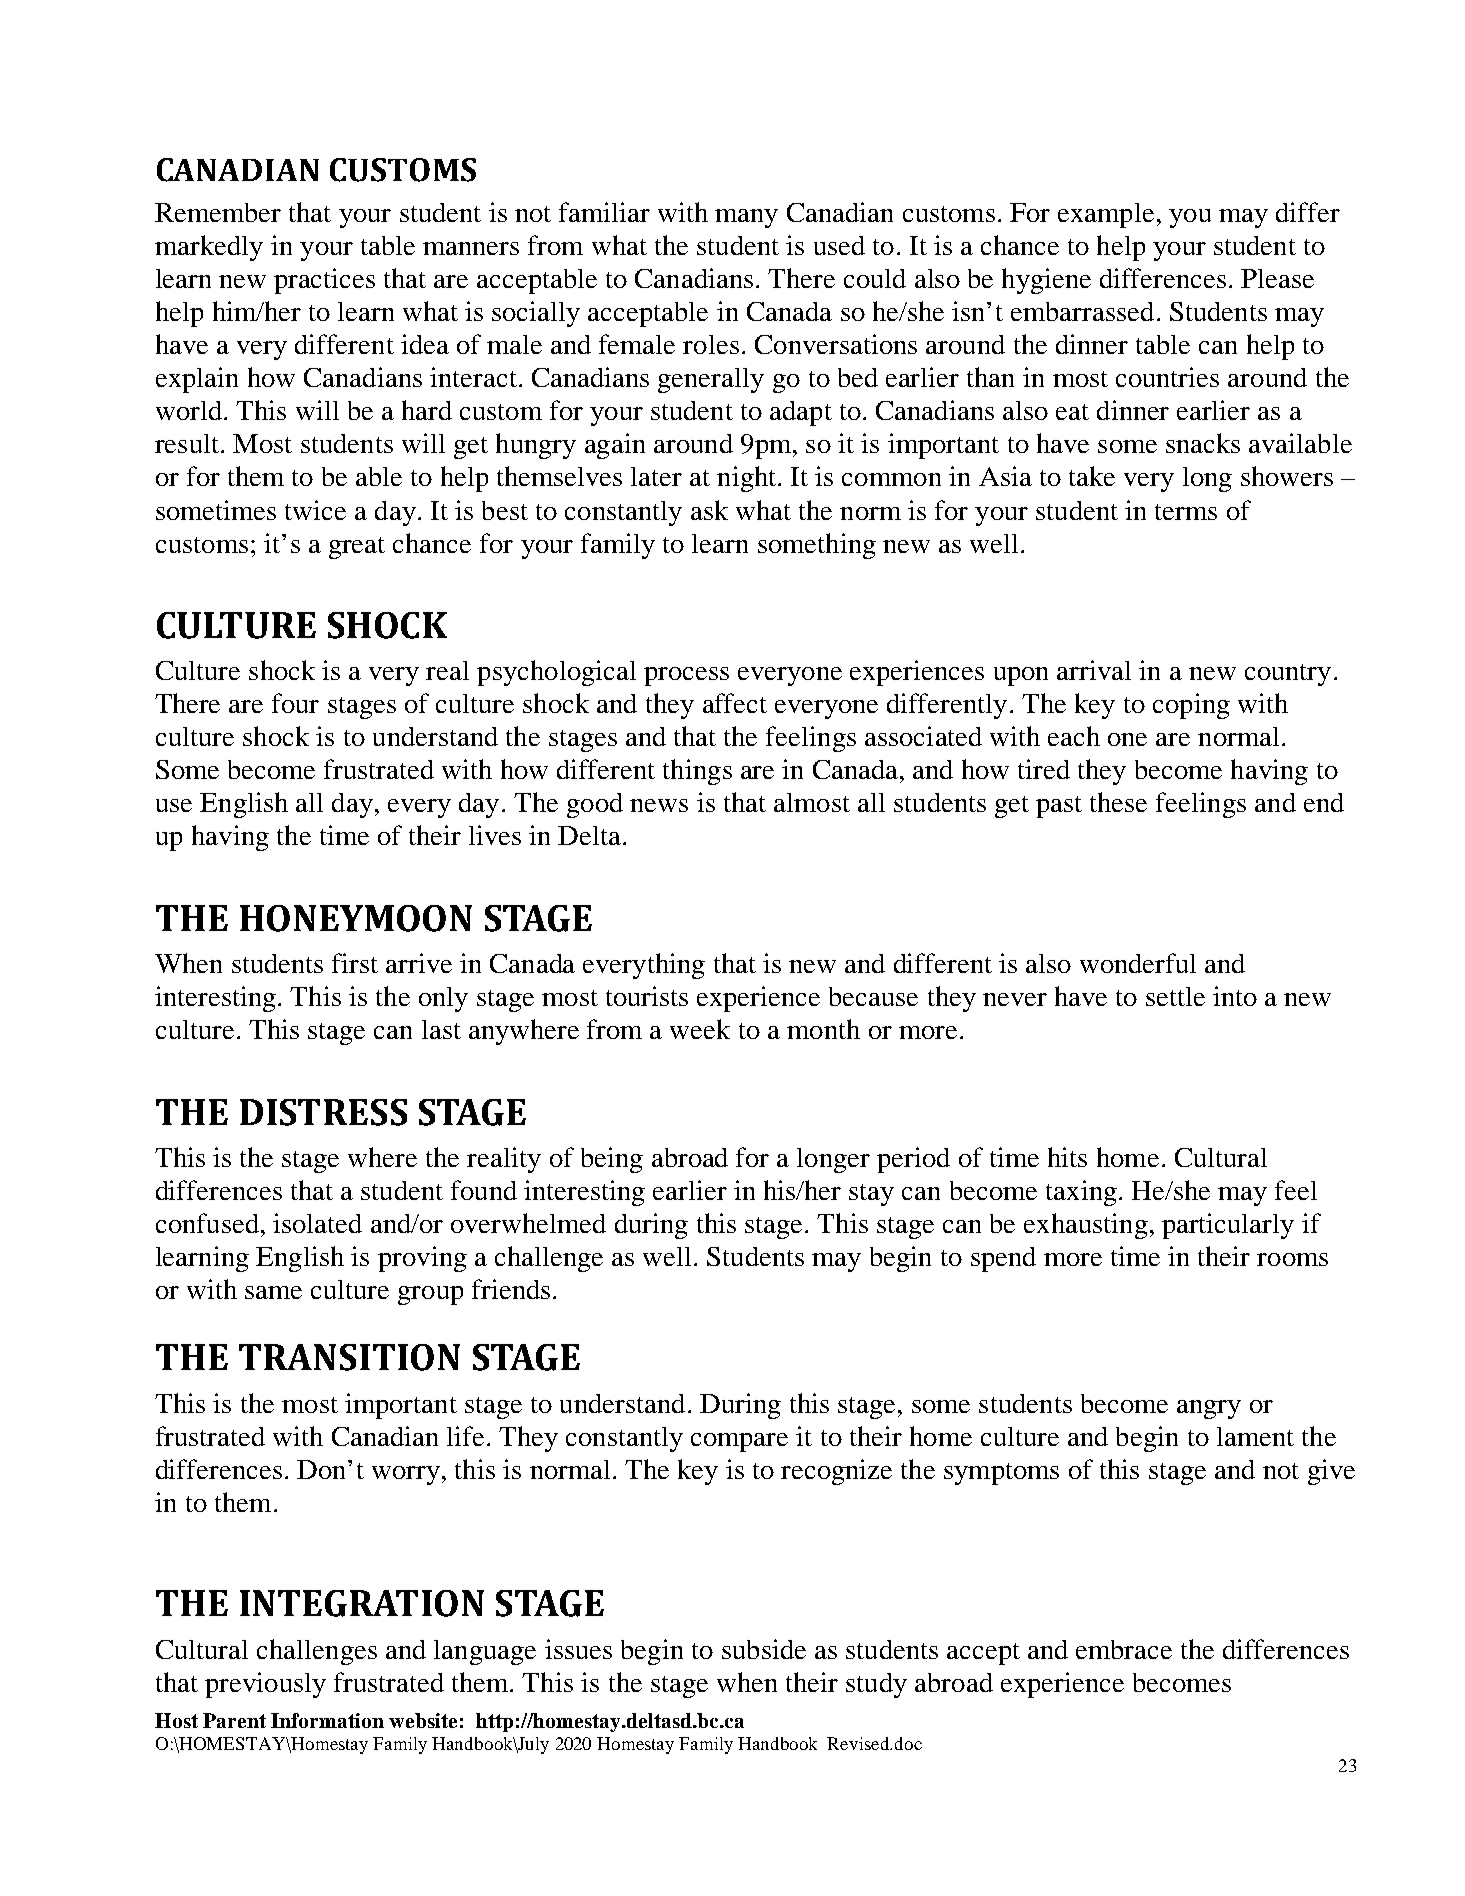 The height and width of the screenshot is (1896, 1465). What do you see at coordinates (324, 281) in the screenshot?
I see `practices` at bounding box center [324, 281].
